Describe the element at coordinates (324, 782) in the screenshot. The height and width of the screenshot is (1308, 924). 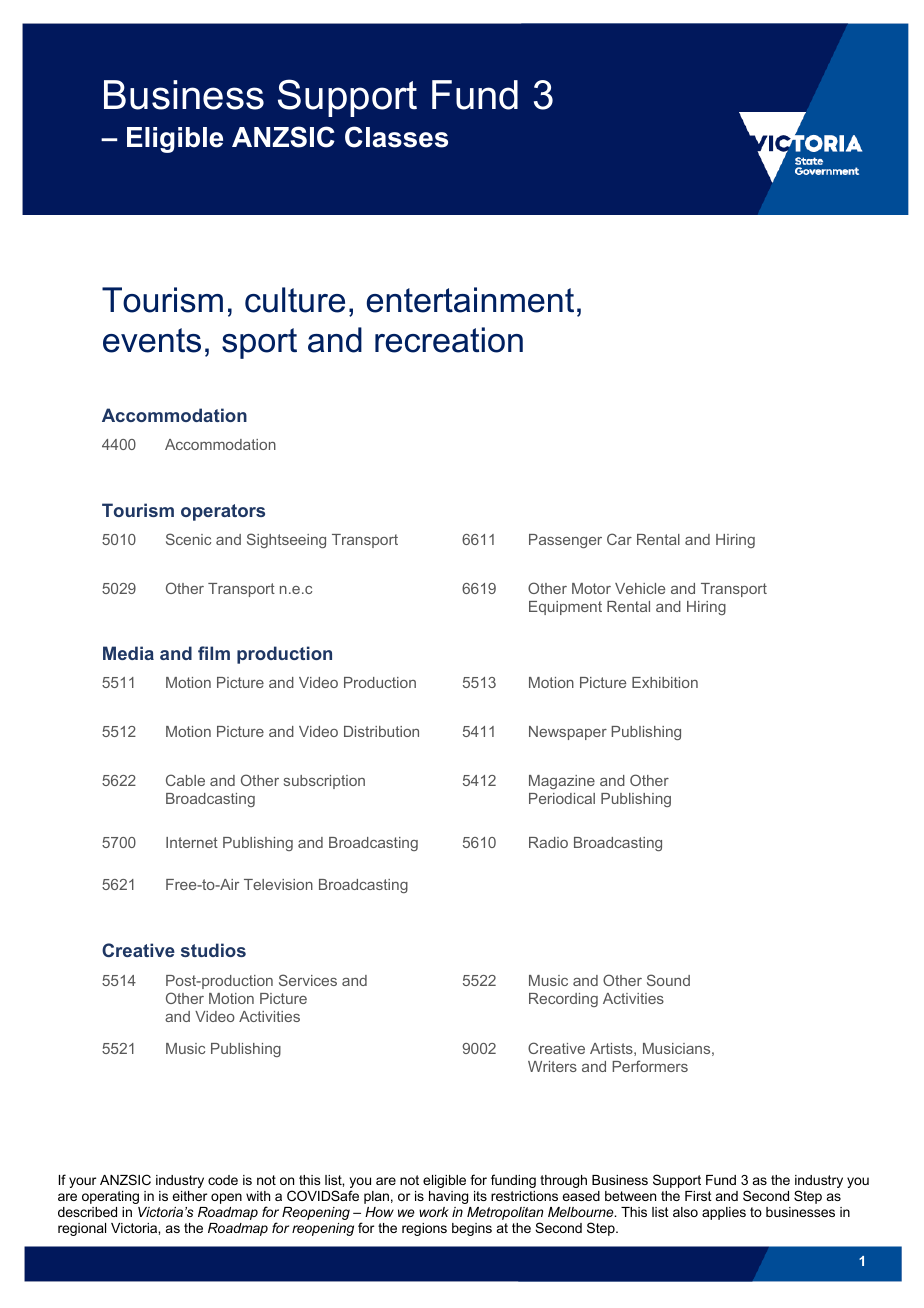
I see `subscription` at that location.
